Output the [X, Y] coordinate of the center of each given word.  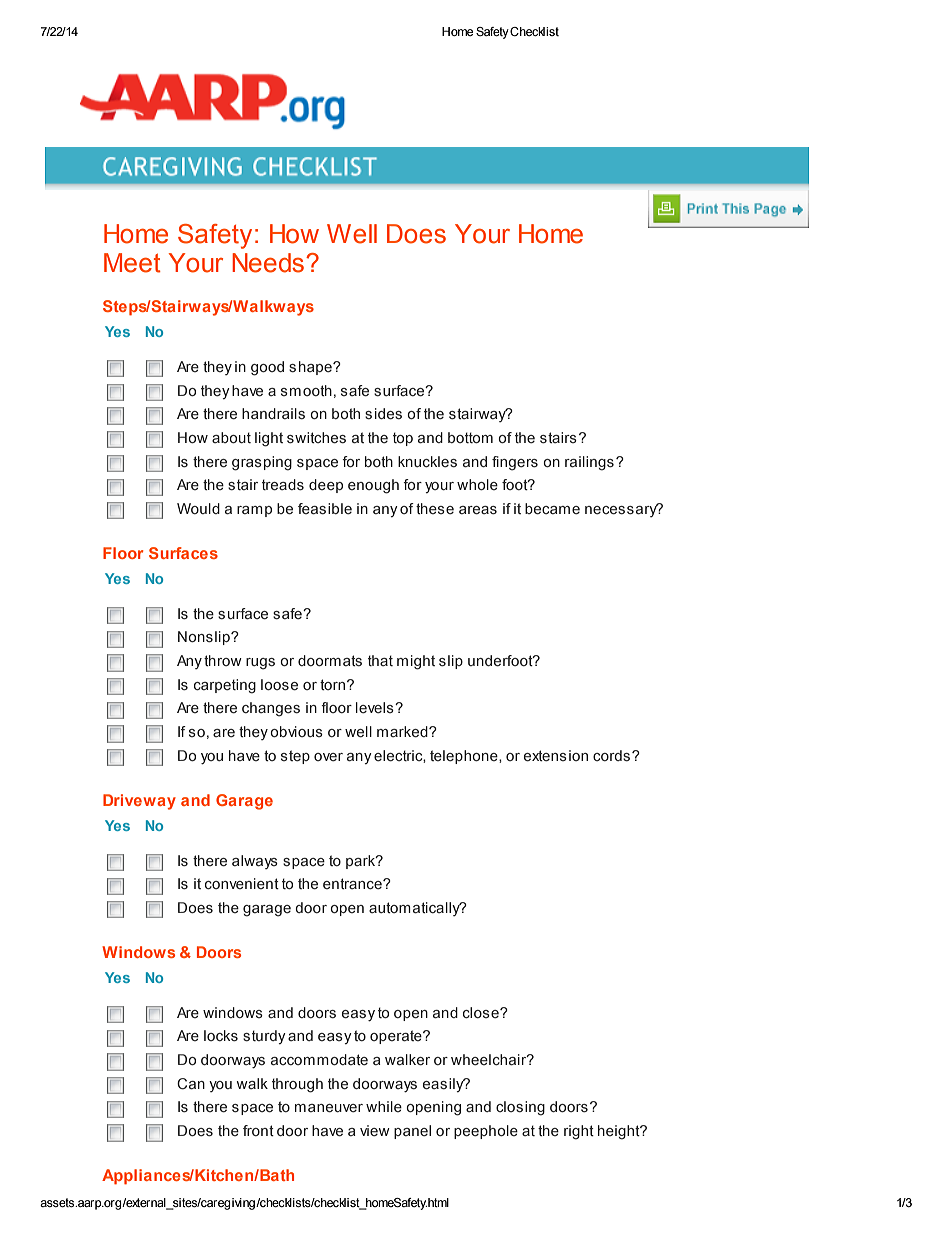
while [384, 1106]
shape [311, 368]
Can [191, 1084]
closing [520, 1108]
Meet [132, 263]
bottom [470, 437]
